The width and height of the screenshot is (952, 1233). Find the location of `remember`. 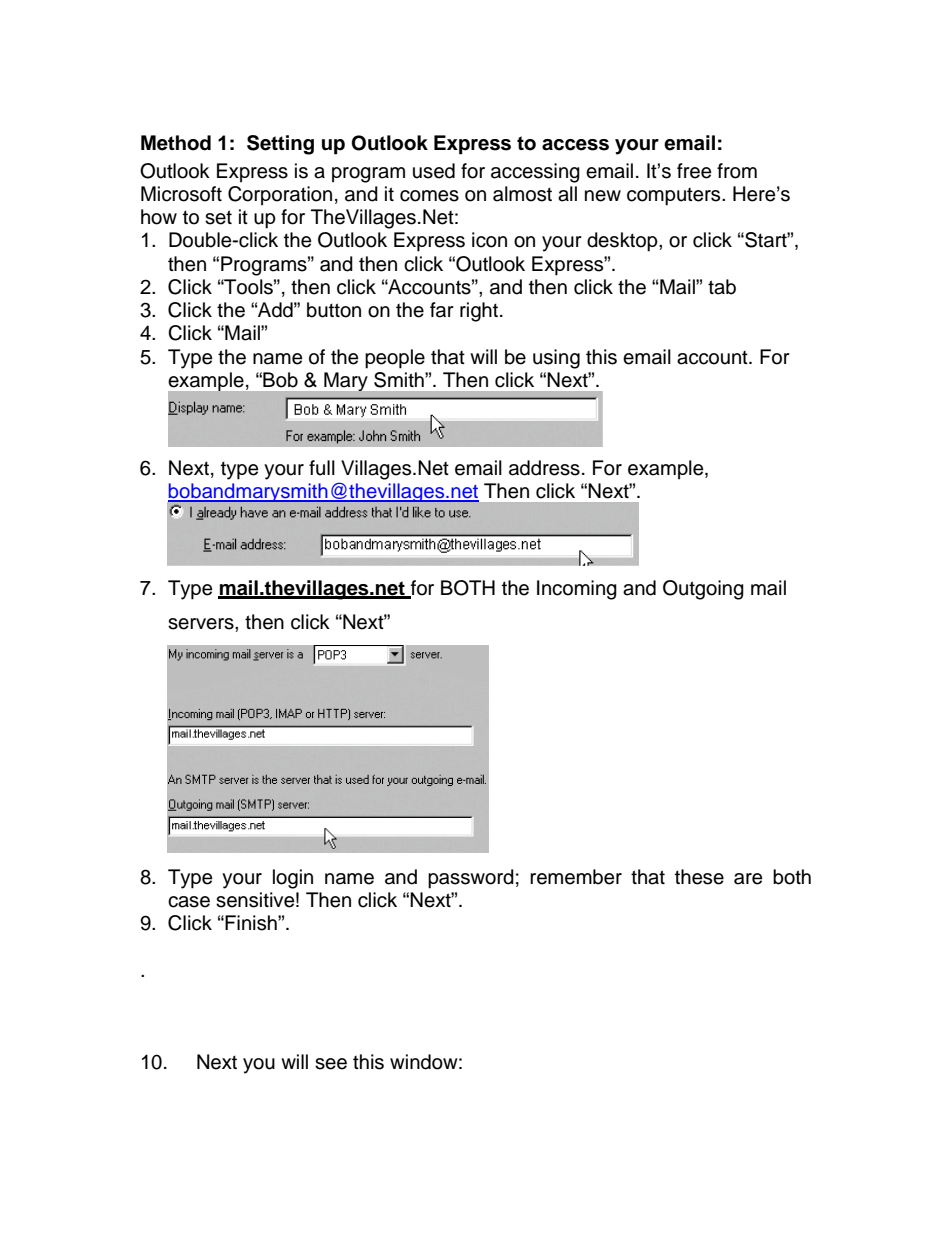

remember is located at coordinates (576, 877).
